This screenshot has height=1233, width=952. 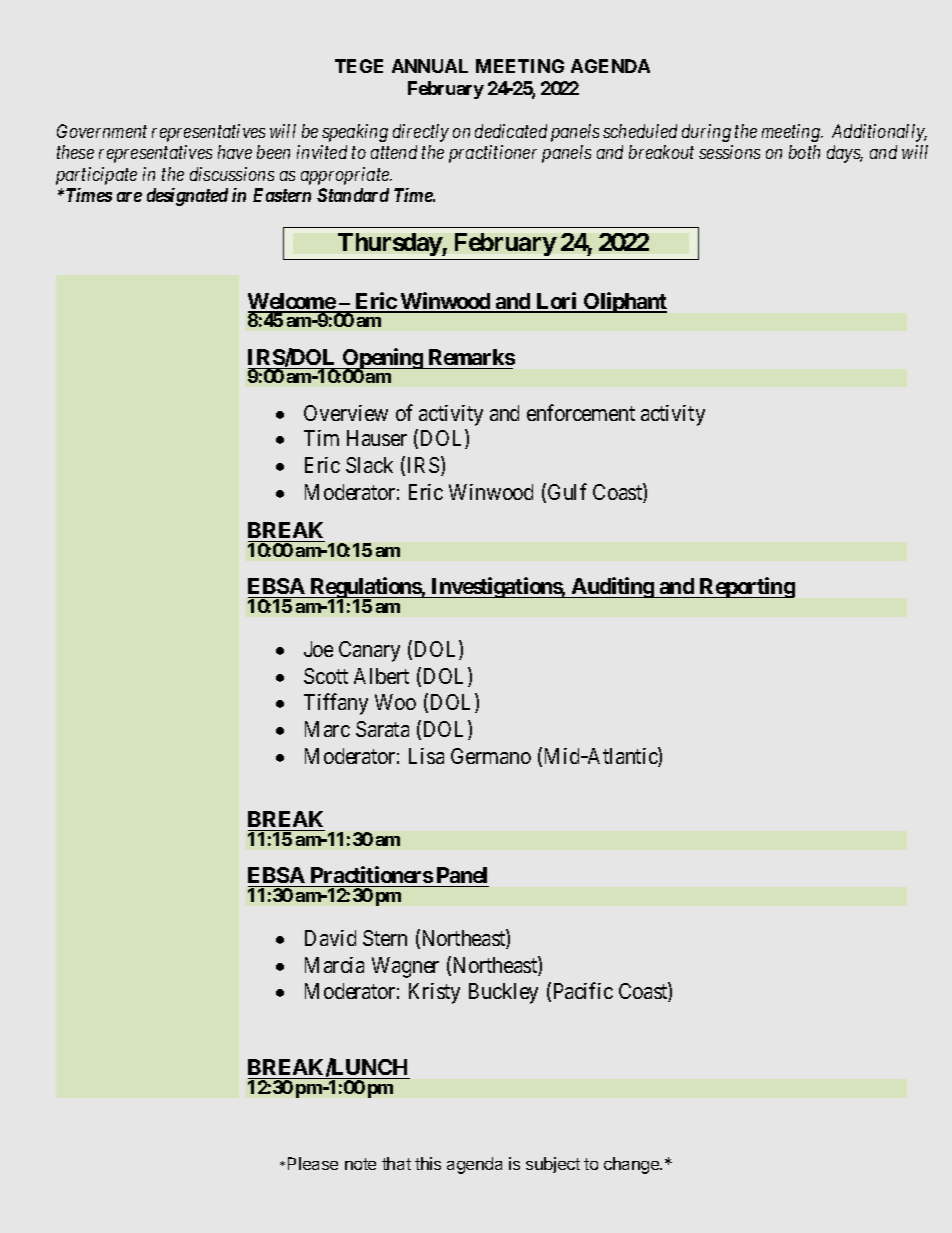 I want to click on Government, so click(x=102, y=131).
